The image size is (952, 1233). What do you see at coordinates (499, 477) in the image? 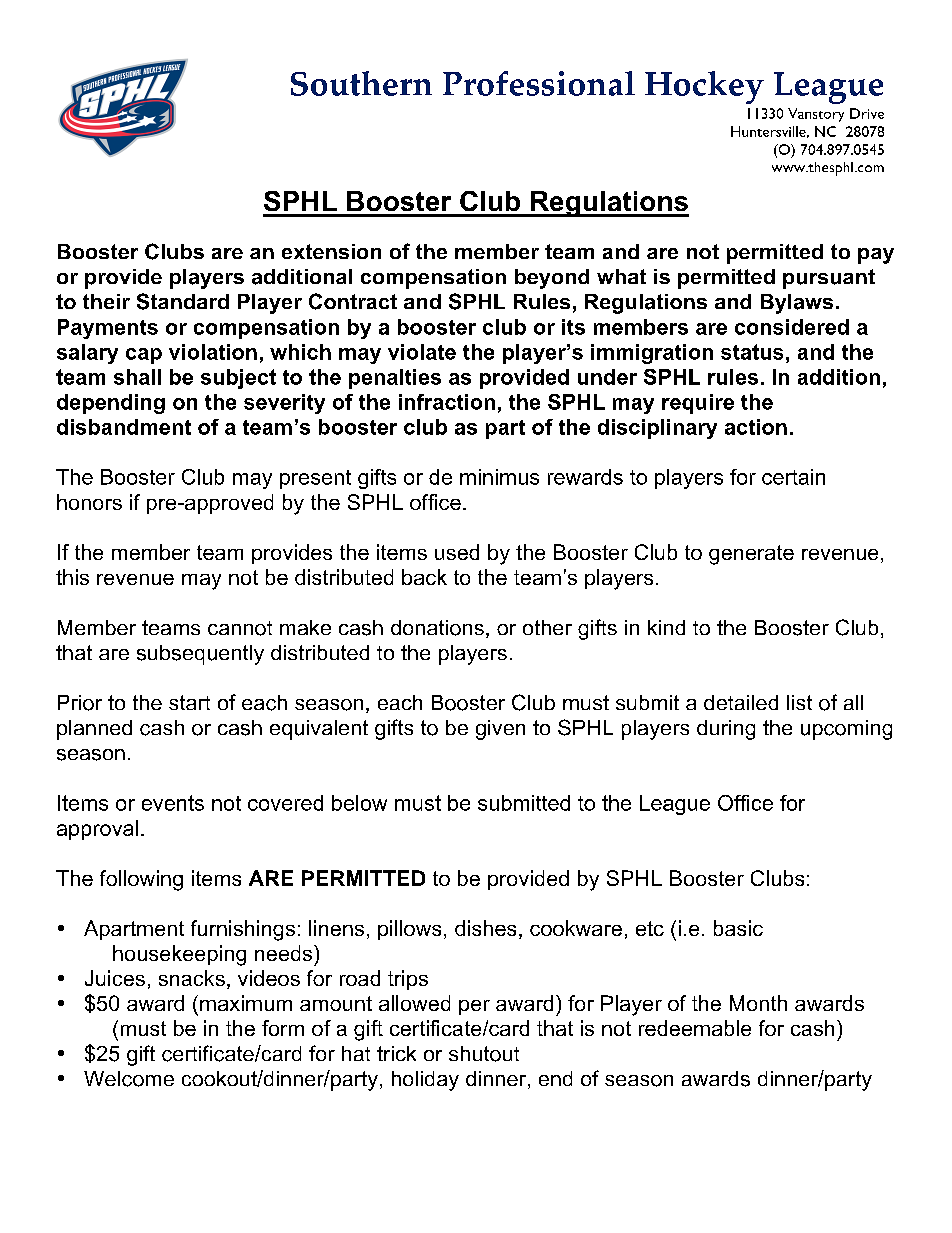
I see `minimus` at bounding box center [499, 477].
